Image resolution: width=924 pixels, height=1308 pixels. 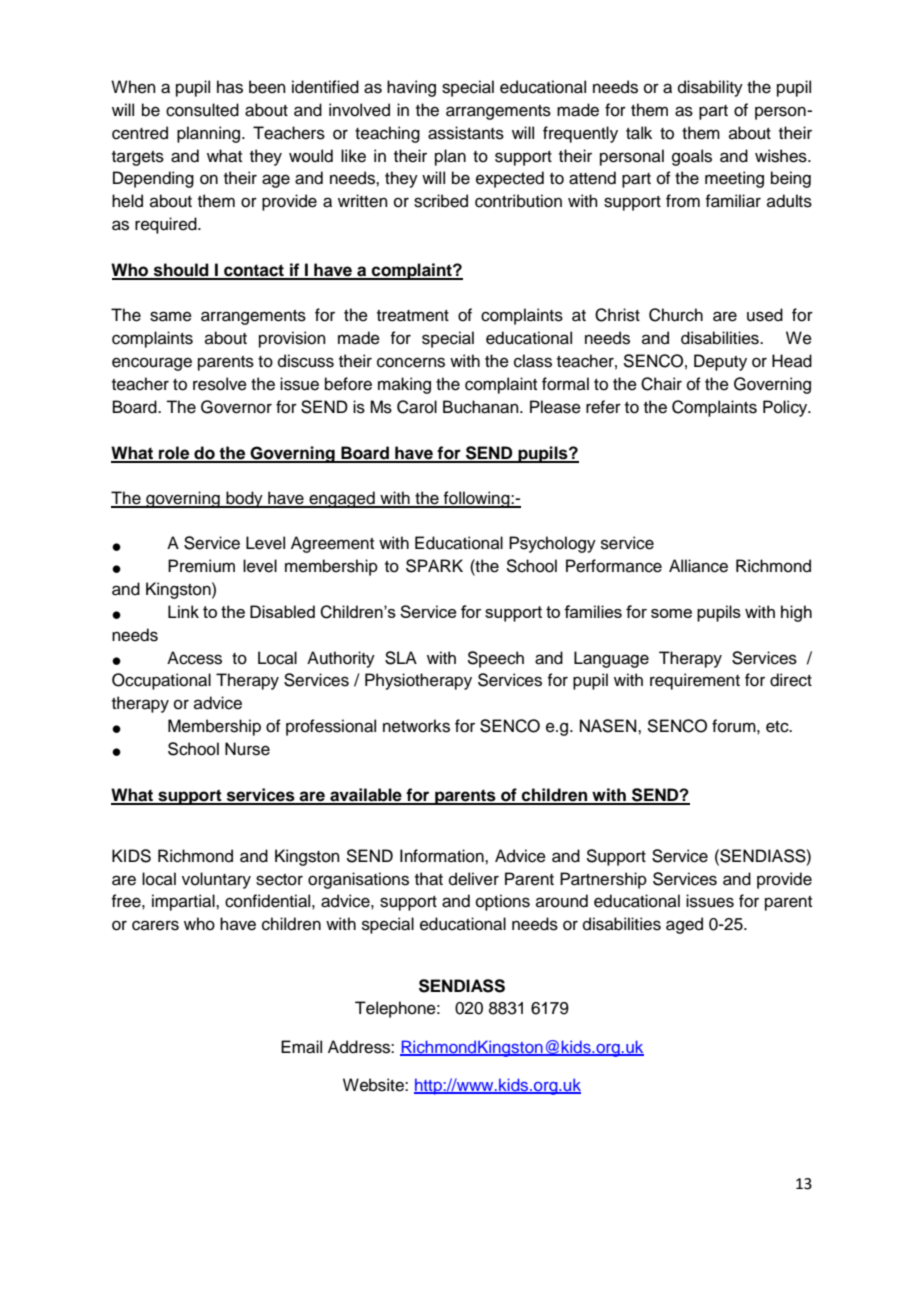 What do you see at coordinates (466, 133) in the image?
I see `assistants` at bounding box center [466, 133].
